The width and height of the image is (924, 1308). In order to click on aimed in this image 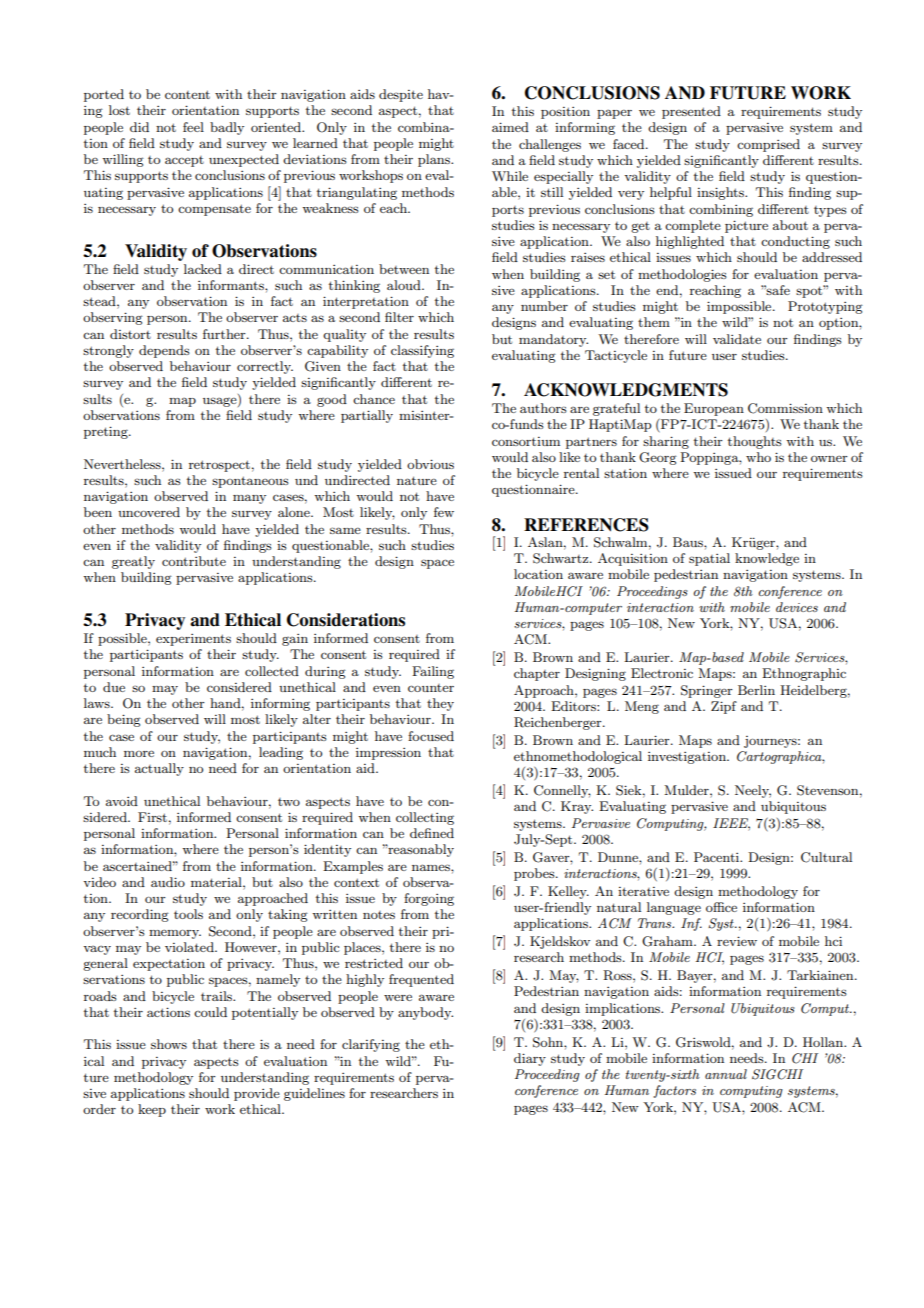, I will do `click(510, 127)`.
